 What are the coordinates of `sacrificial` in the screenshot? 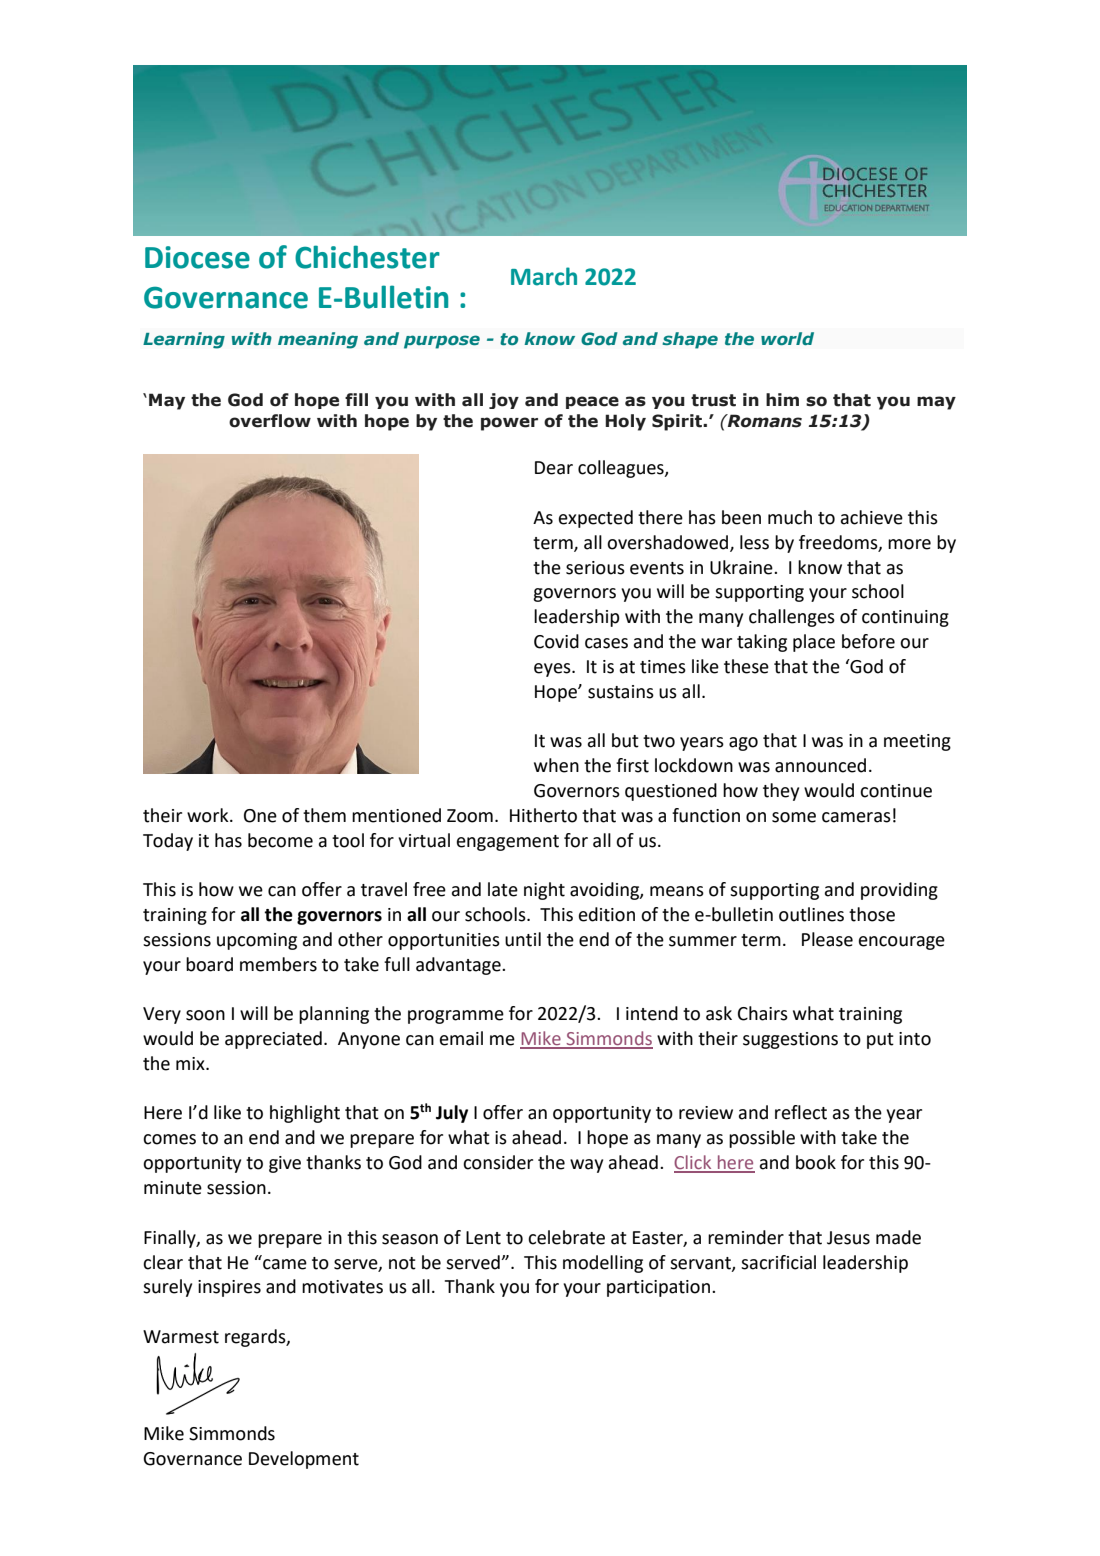 It's located at (778, 1262).
